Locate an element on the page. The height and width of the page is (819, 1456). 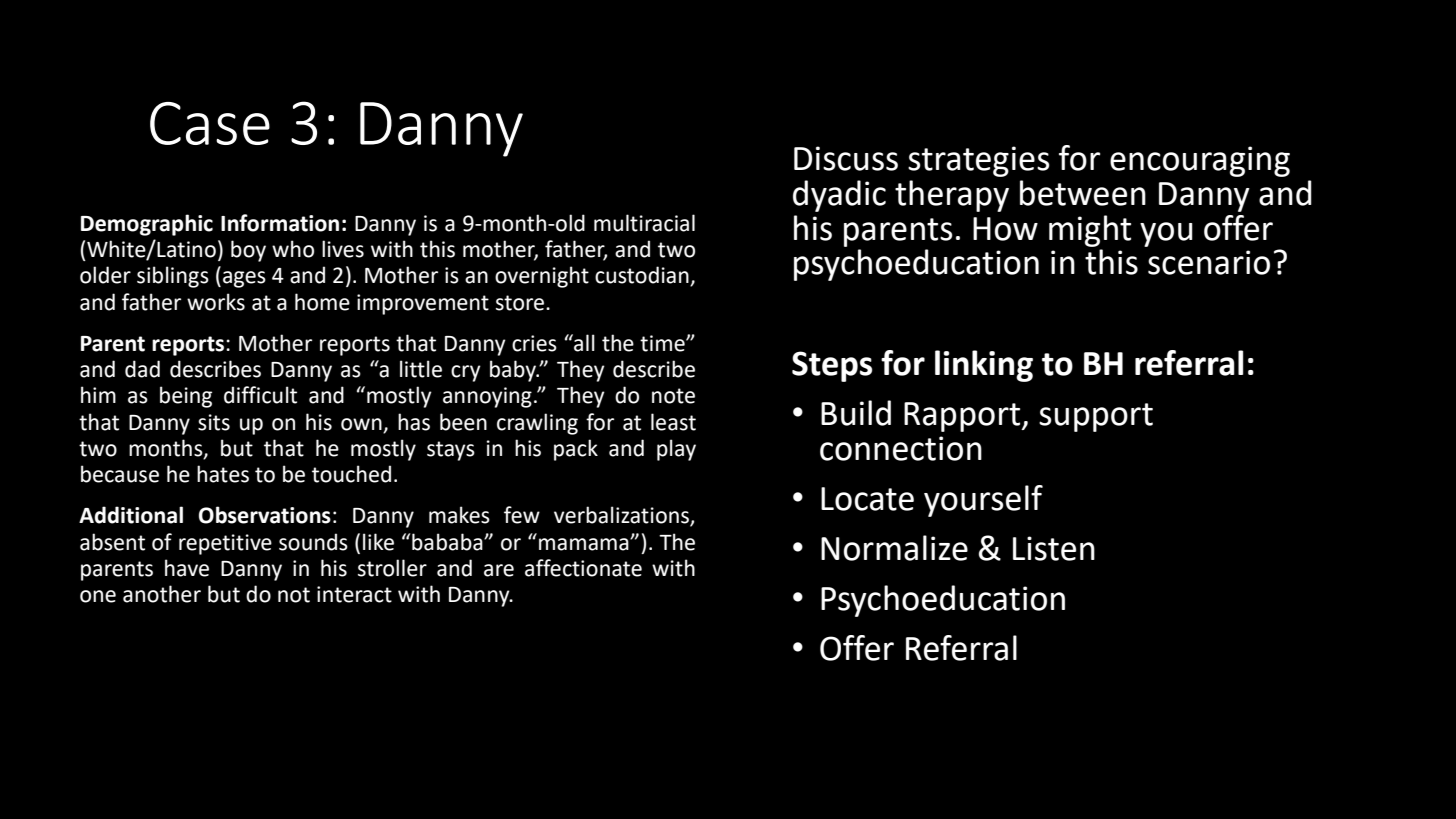
linking is located at coordinates (984, 366).
